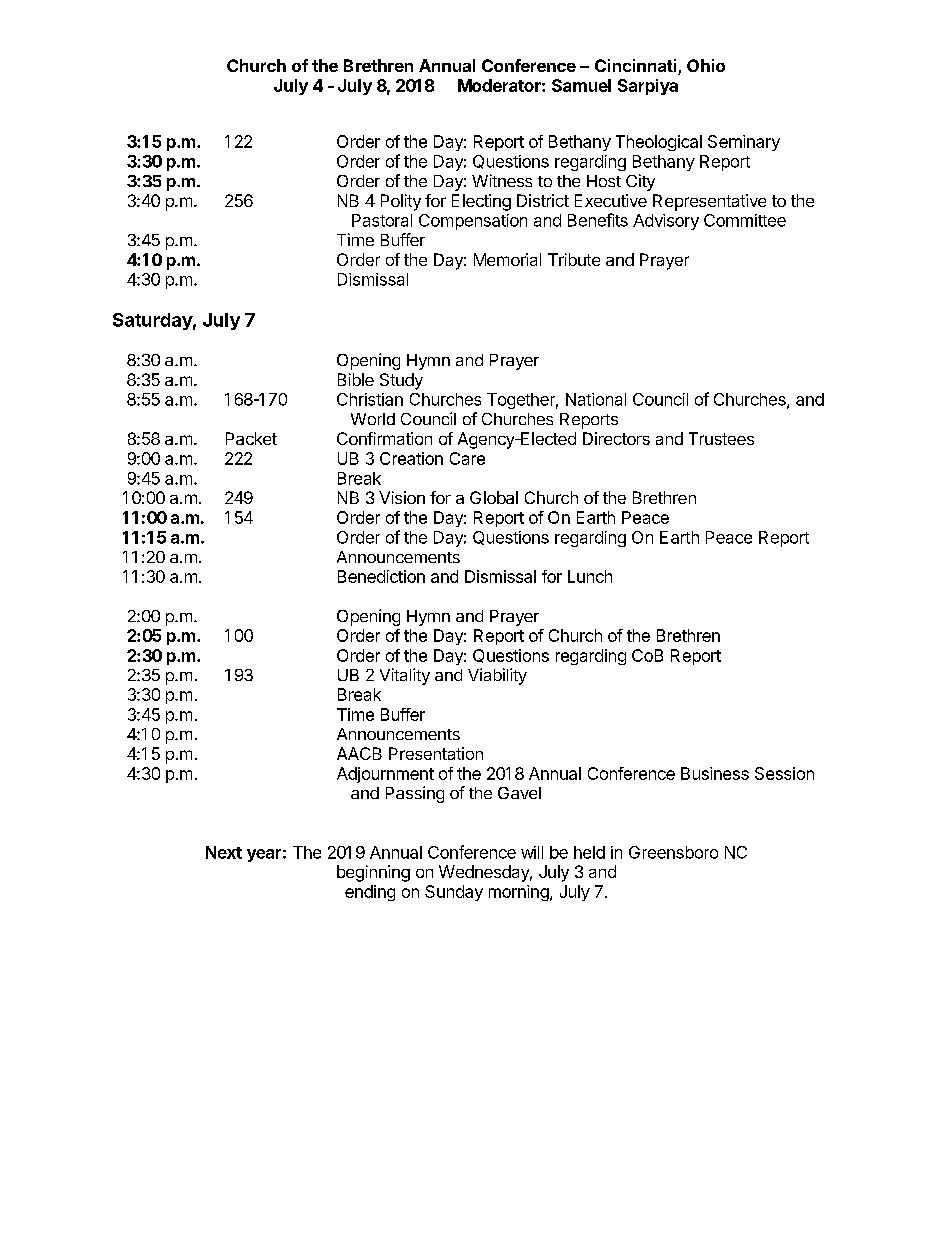 This image has width=952, height=1233. What do you see at coordinates (706, 65) in the image?
I see `Ohio` at bounding box center [706, 65].
